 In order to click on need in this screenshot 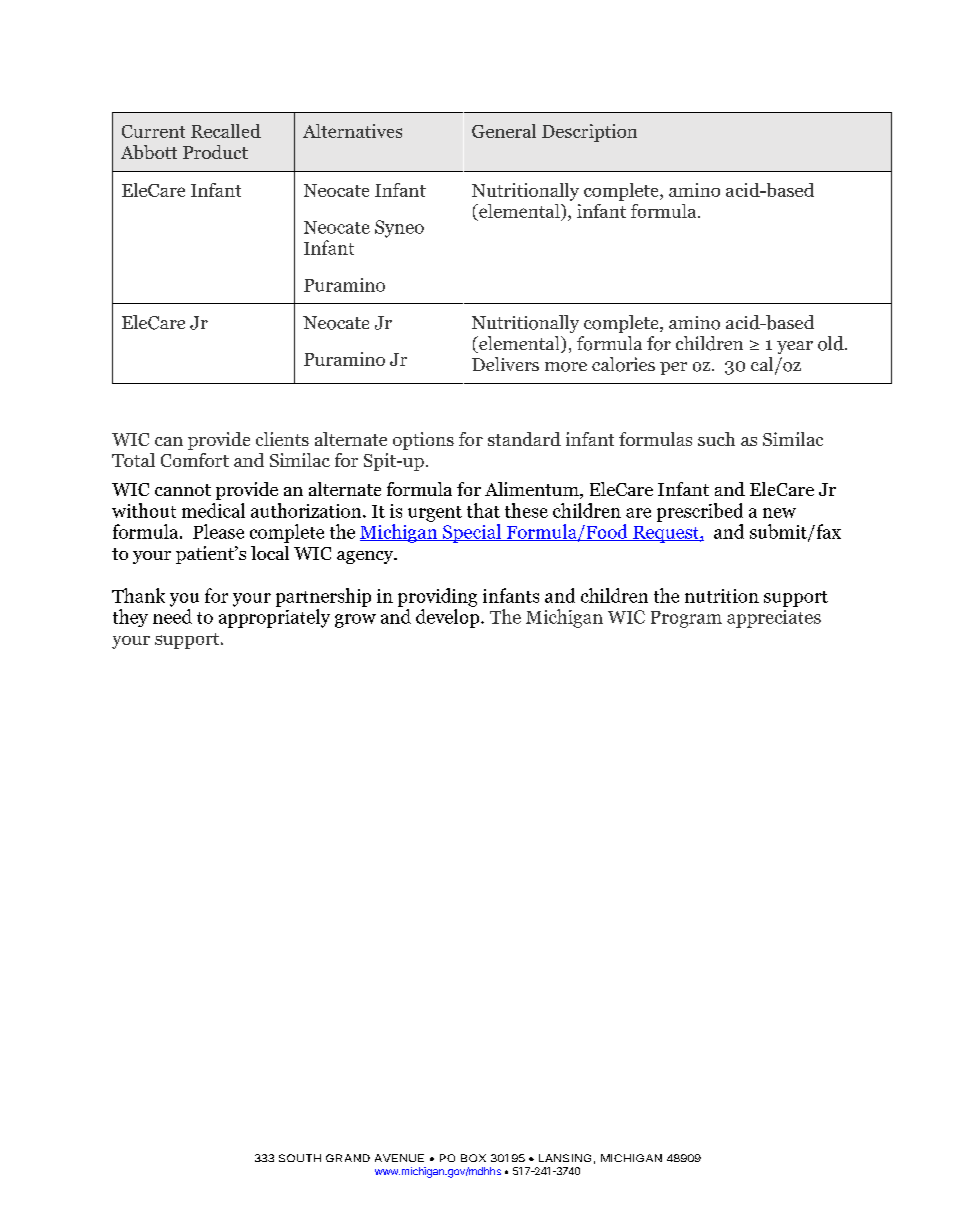, I will do `click(172, 616)`.
